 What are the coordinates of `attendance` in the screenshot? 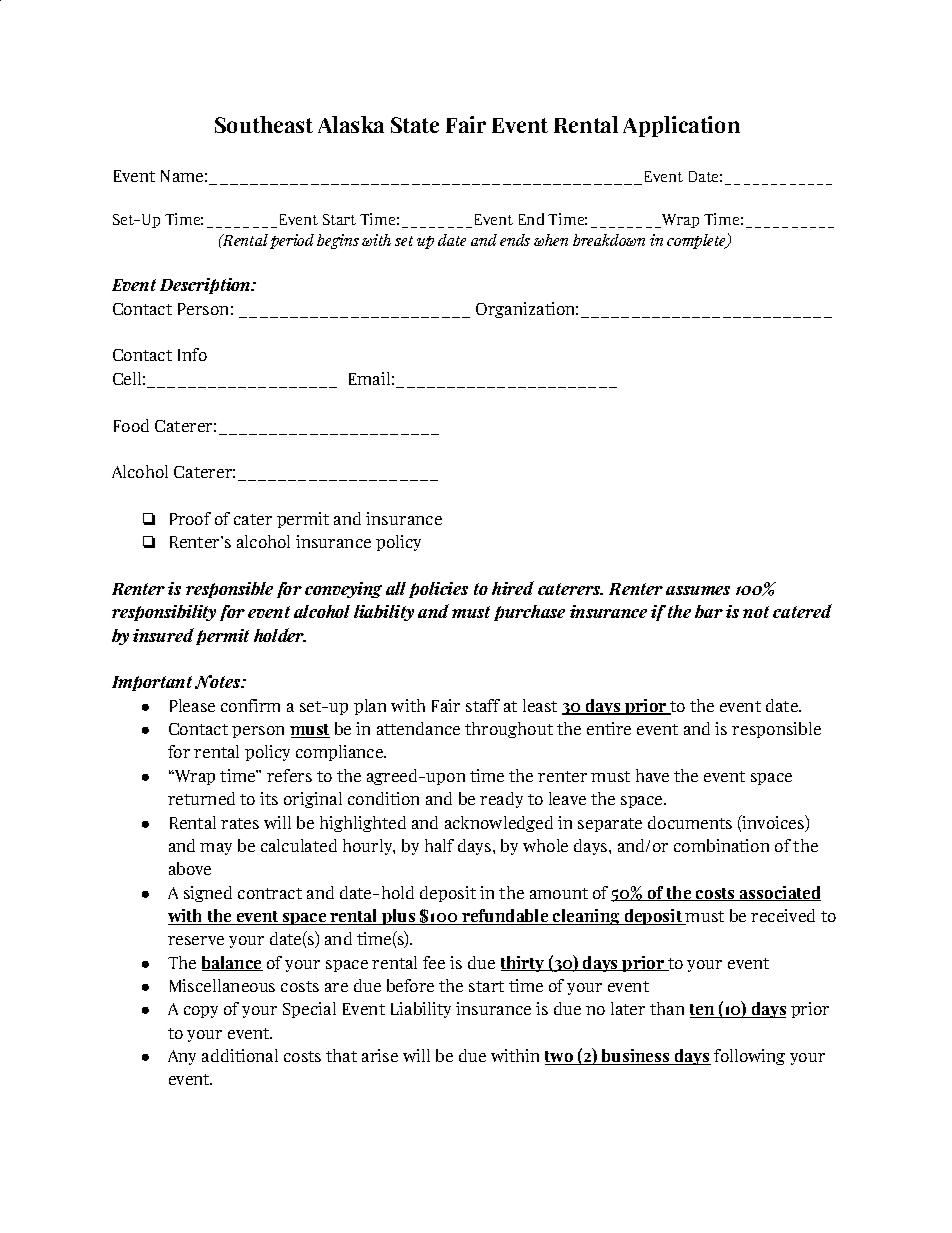 It's located at (418, 728).
